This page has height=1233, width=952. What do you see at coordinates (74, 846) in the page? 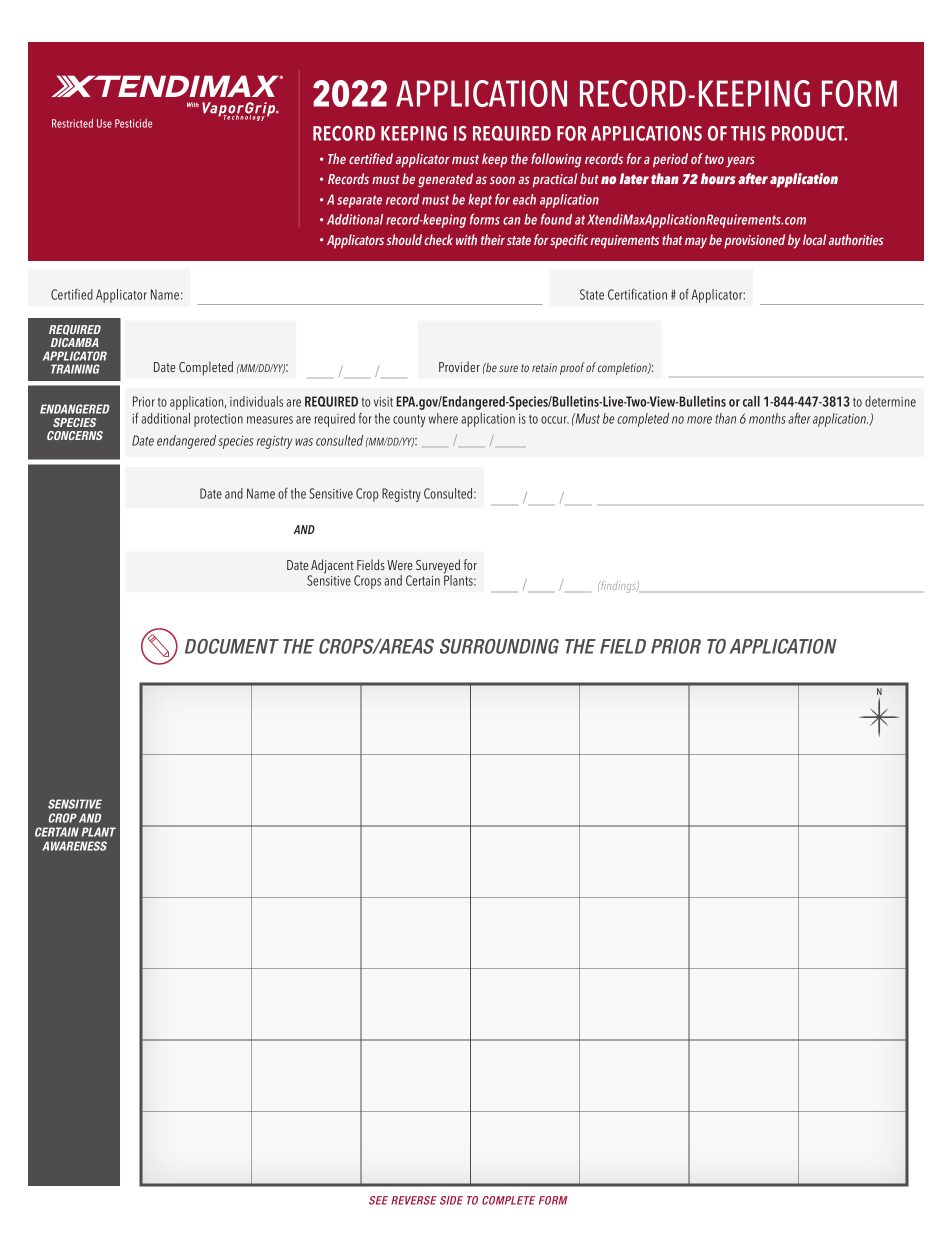
I see `AWARENESS` at bounding box center [74, 846].
